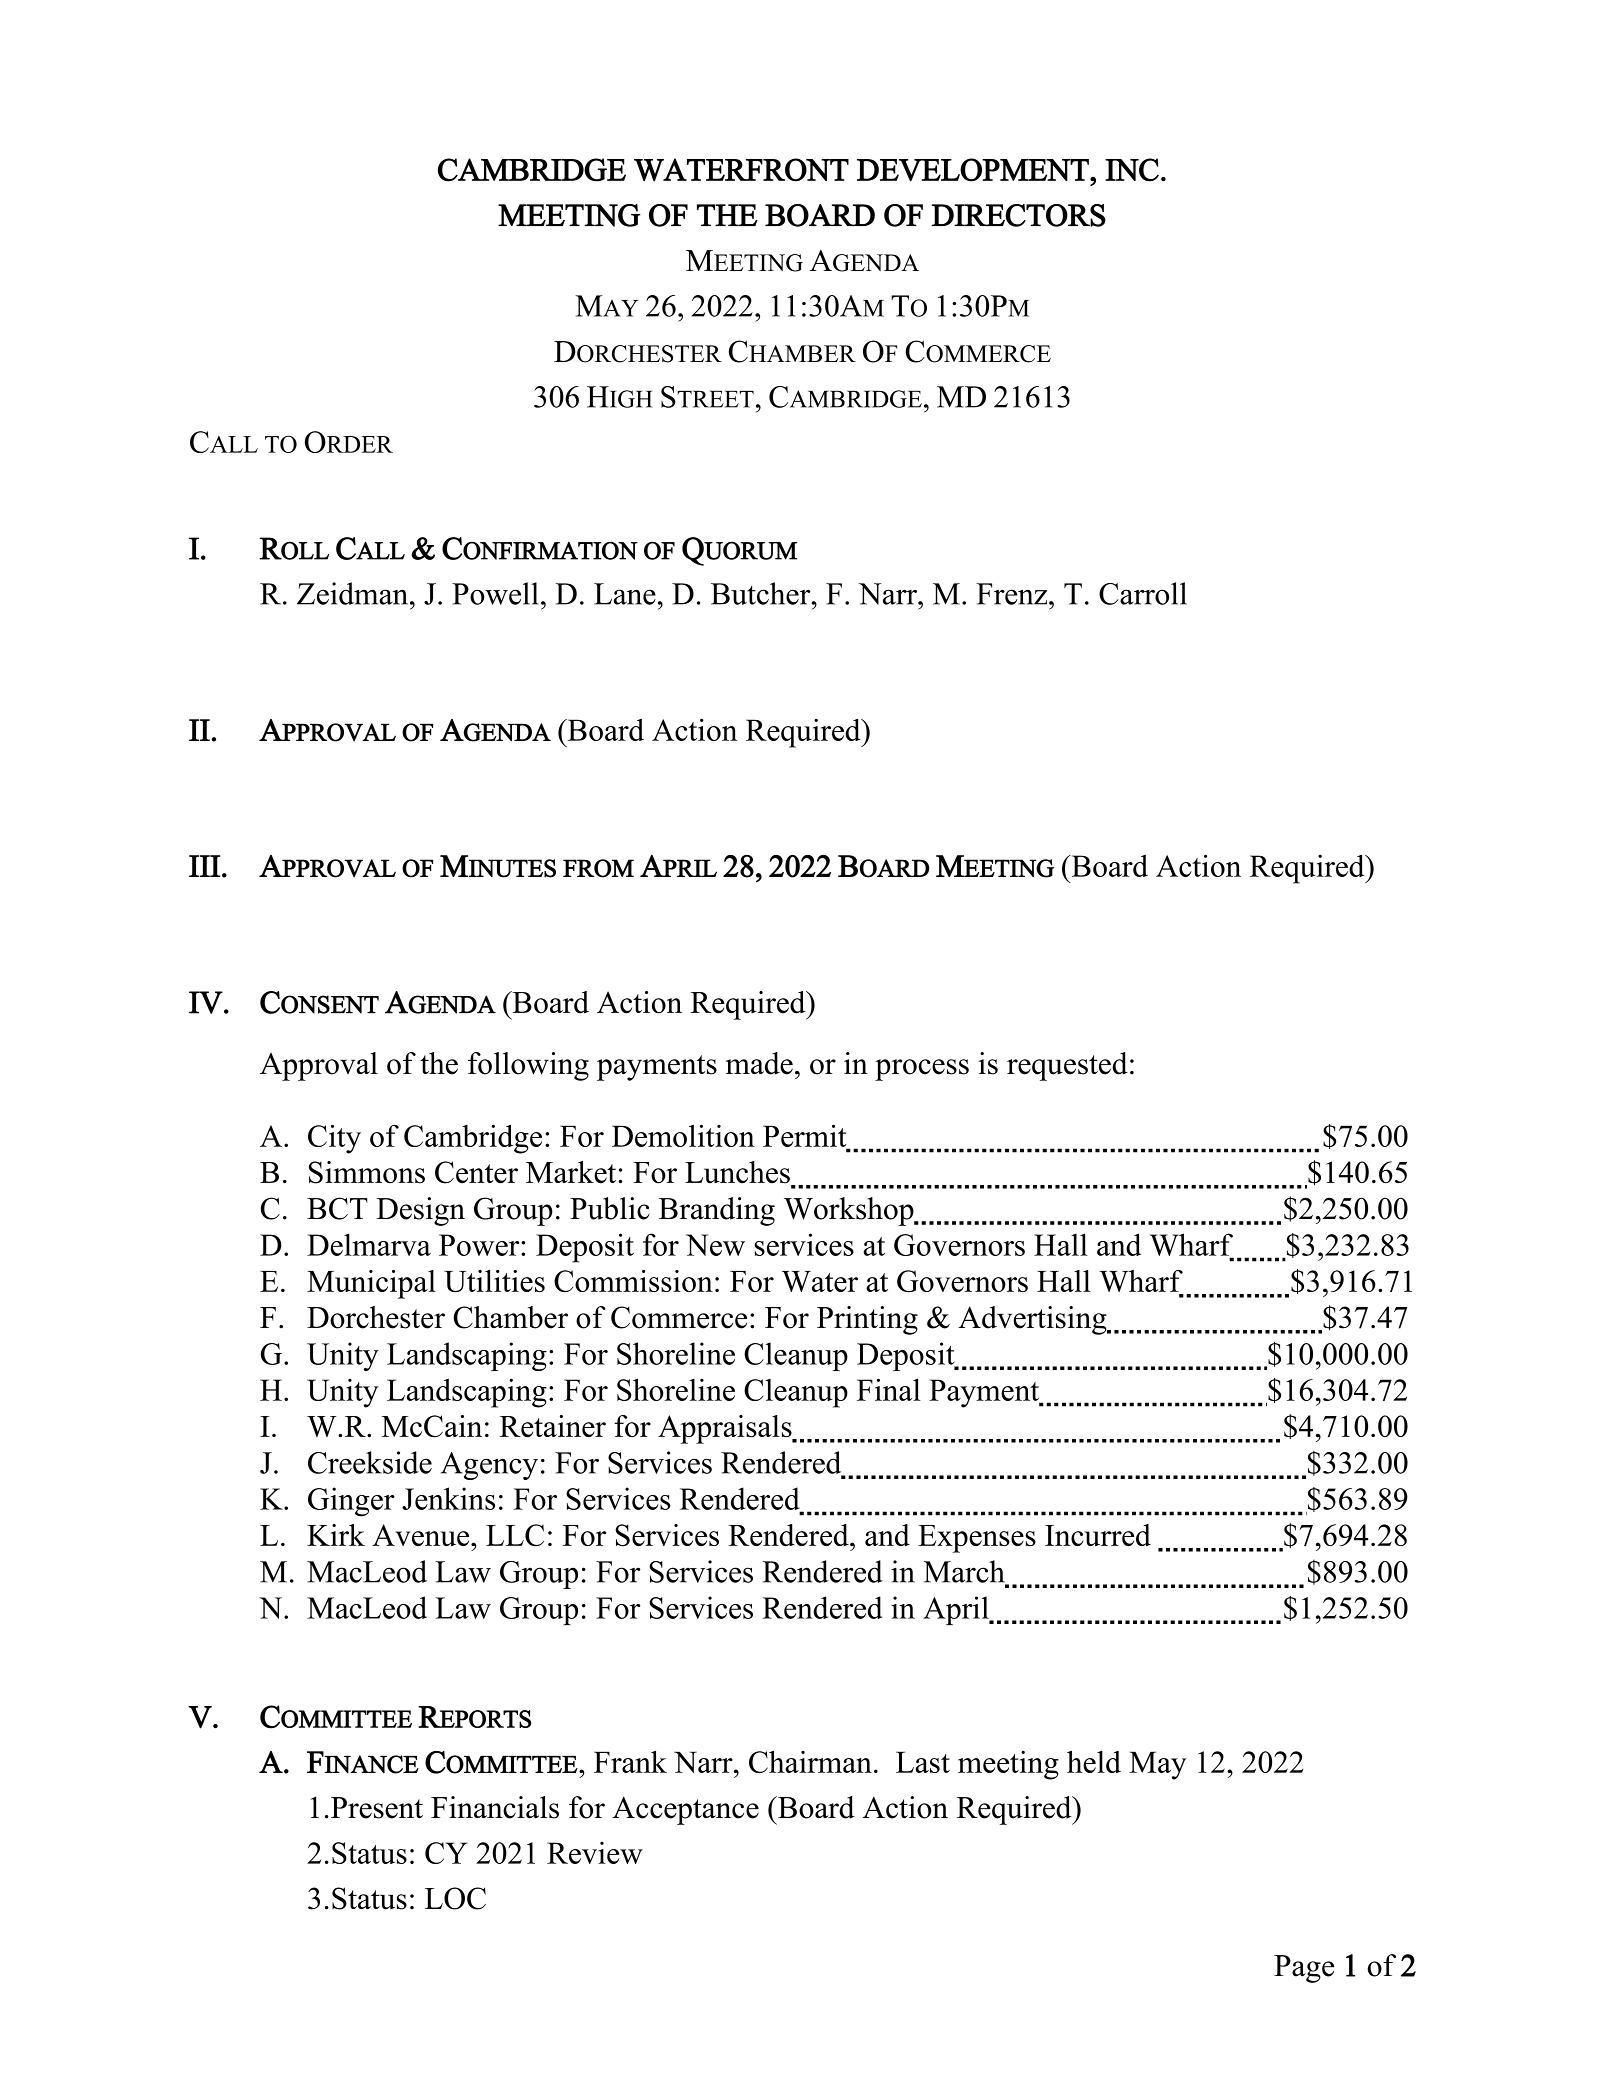 This image has height=2077, width=1605. I want to click on DIRECTORS, so click(1018, 215).
